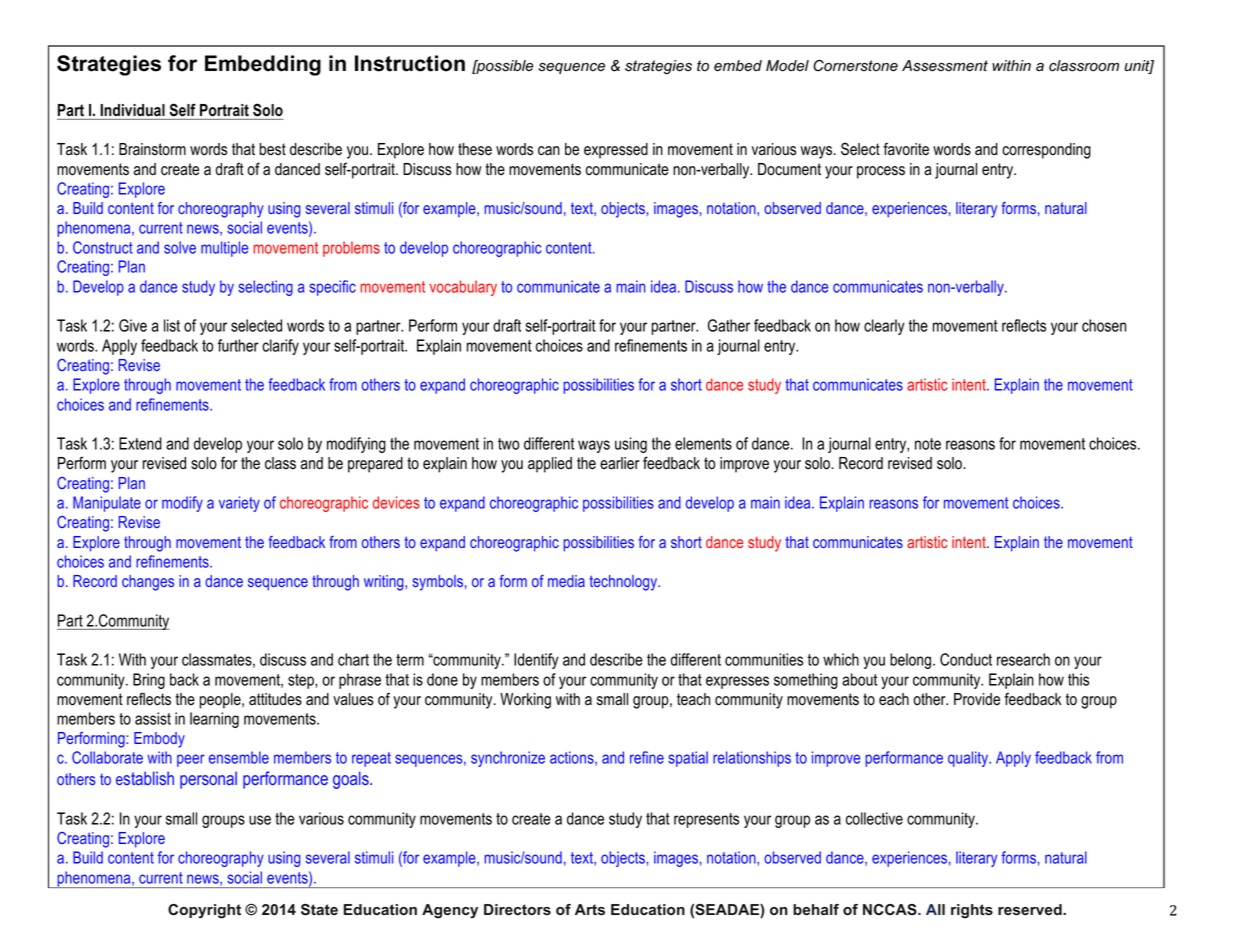 The image size is (1233, 952). Describe the element at coordinates (928, 444) in the image. I see `note` at that location.
